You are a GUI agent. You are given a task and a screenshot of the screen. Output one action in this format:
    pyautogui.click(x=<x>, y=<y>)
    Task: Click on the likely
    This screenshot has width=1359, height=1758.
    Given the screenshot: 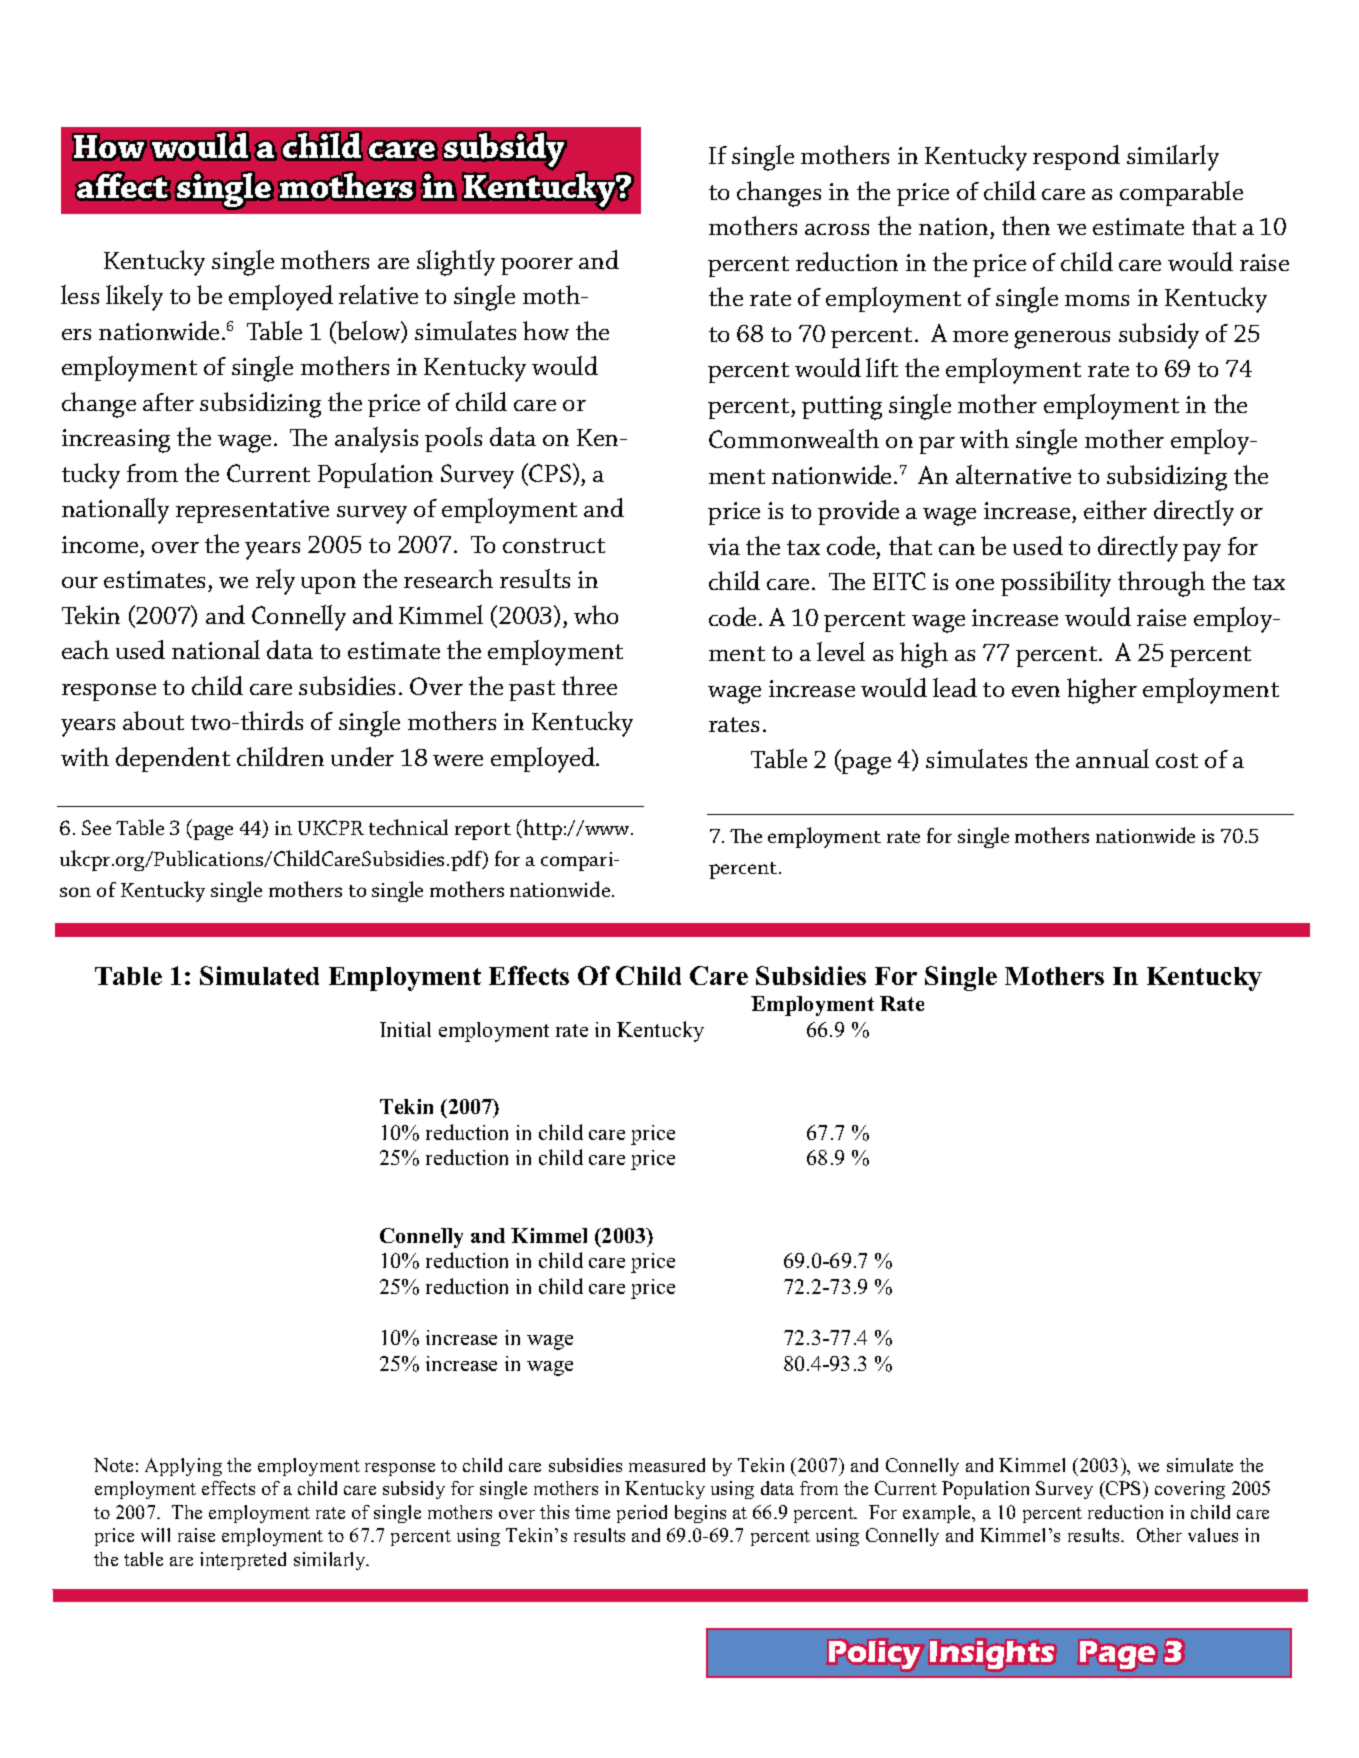 What is the action you would take?
    pyautogui.click(x=134, y=298)
